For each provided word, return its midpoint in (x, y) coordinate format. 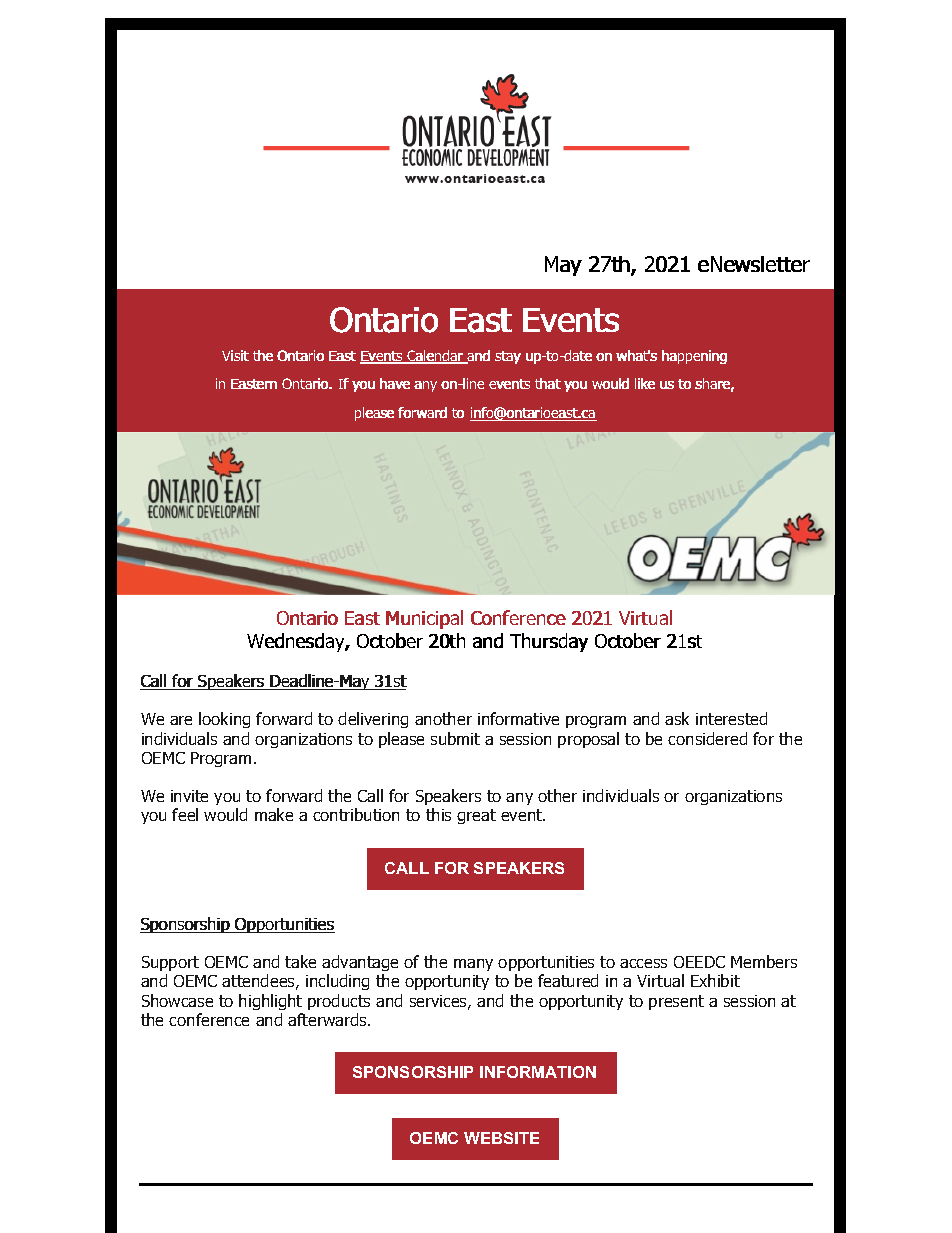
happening (694, 357)
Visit (235, 355)
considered (707, 738)
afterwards (328, 1019)
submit (455, 738)
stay (508, 357)
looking (224, 720)
